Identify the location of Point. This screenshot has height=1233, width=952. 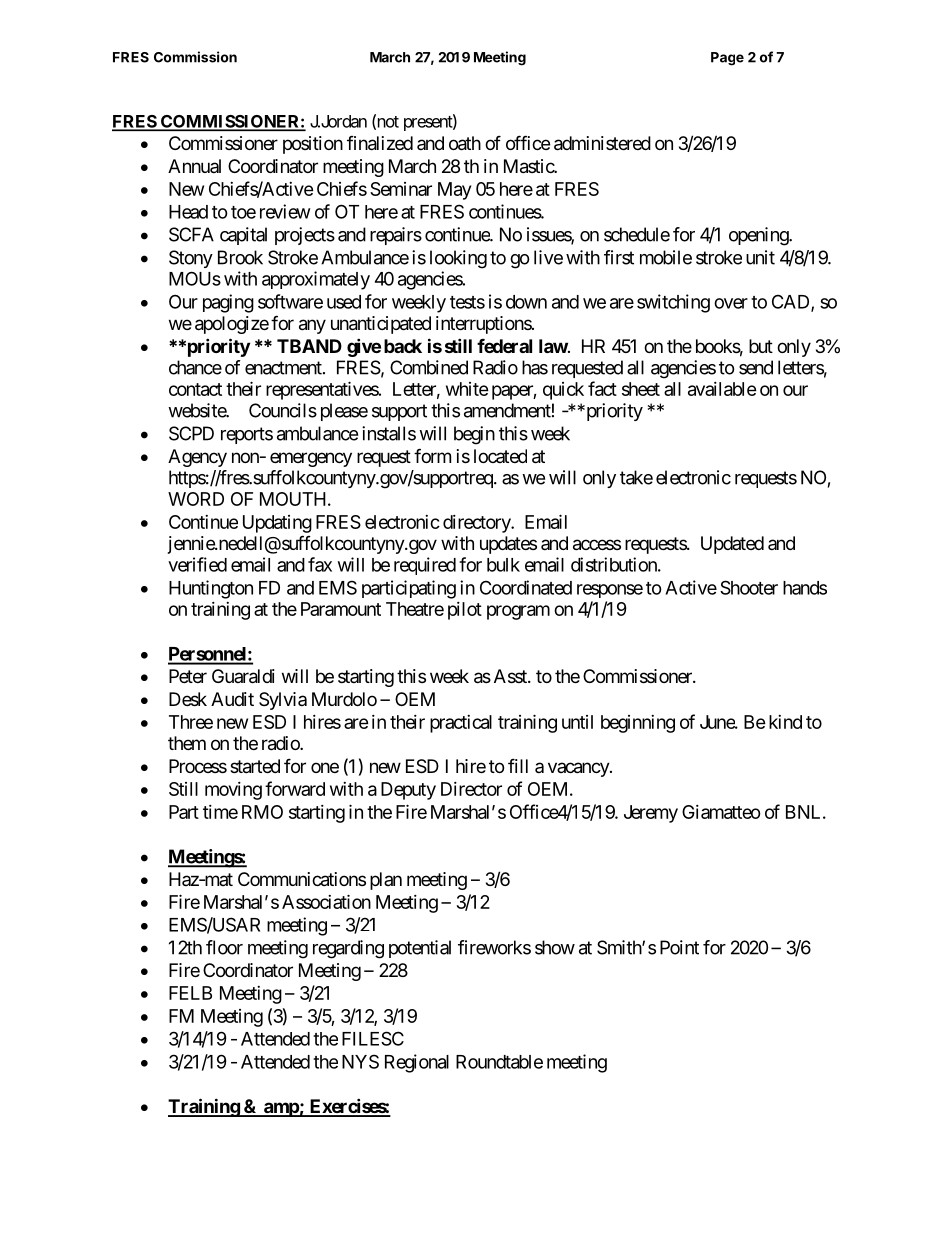
(679, 947).
